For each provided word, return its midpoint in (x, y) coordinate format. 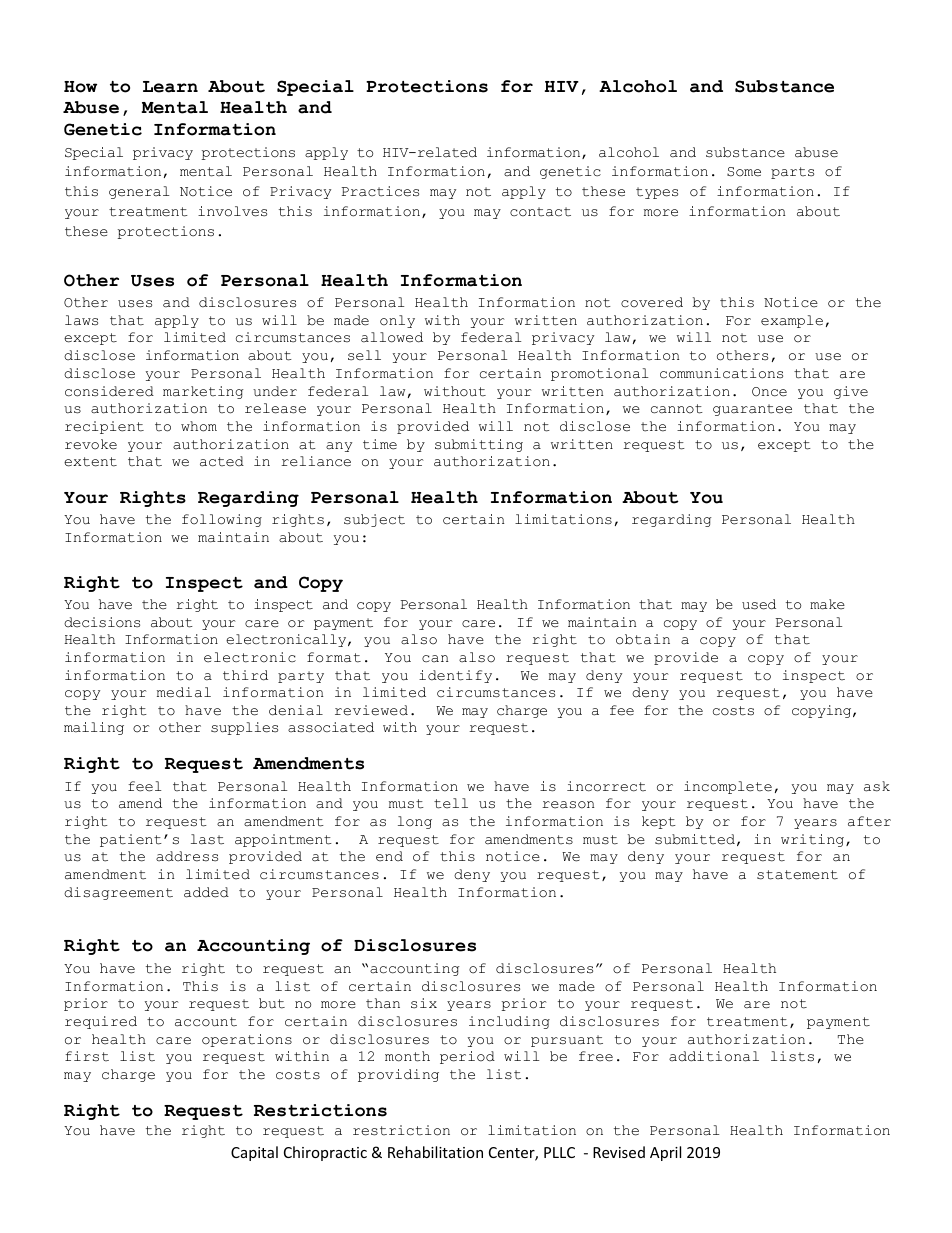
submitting (479, 445)
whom (199, 426)
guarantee (752, 410)
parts (792, 173)
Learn (170, 87)
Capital (254, 1153)
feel (144, 786)
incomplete (728, 787)
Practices (380, 191)
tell (451, 803)
